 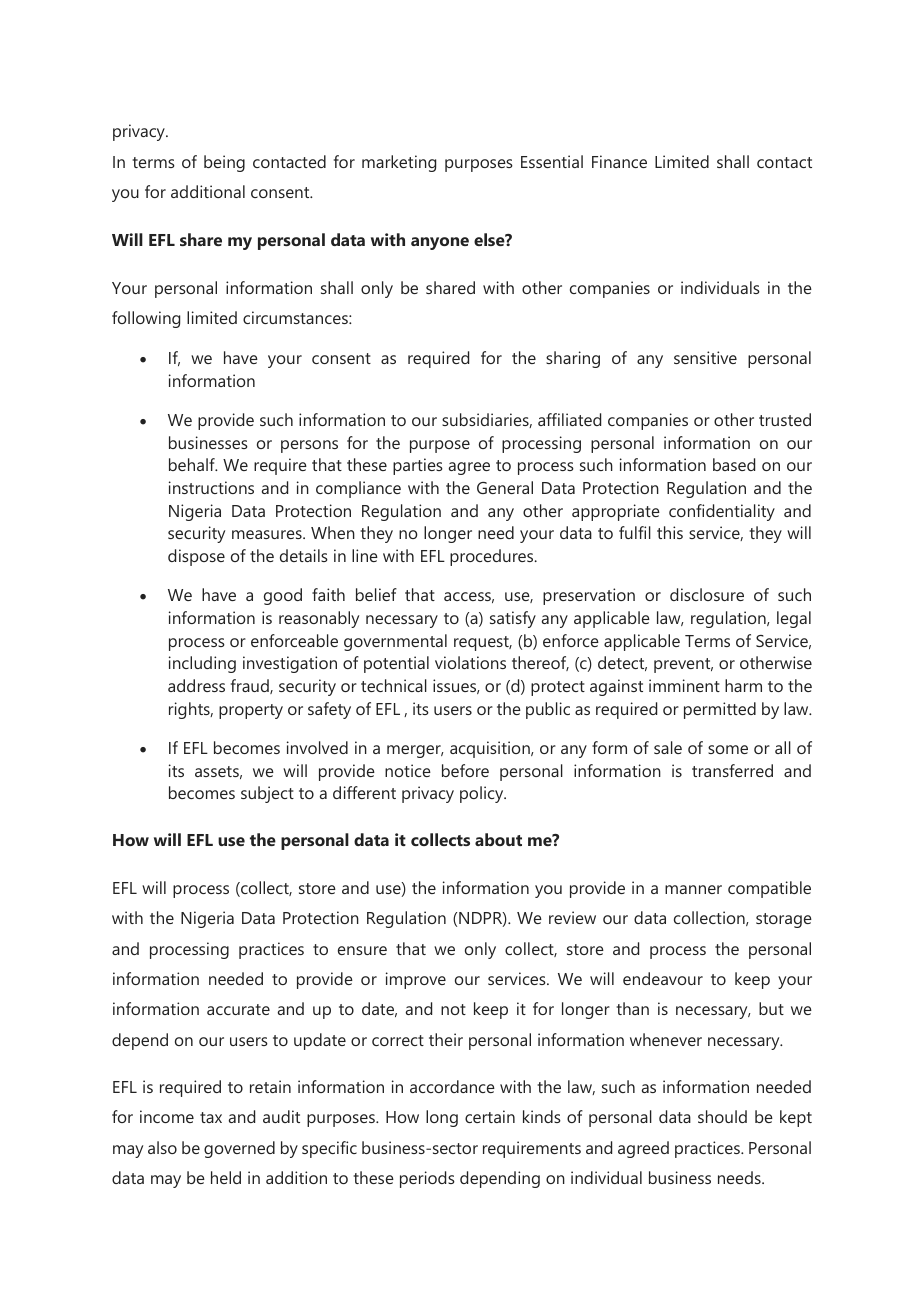 What do you see at coordinates (399, 163) in the screenshot?
I see `marketing` at bounding box center [399, 163].
